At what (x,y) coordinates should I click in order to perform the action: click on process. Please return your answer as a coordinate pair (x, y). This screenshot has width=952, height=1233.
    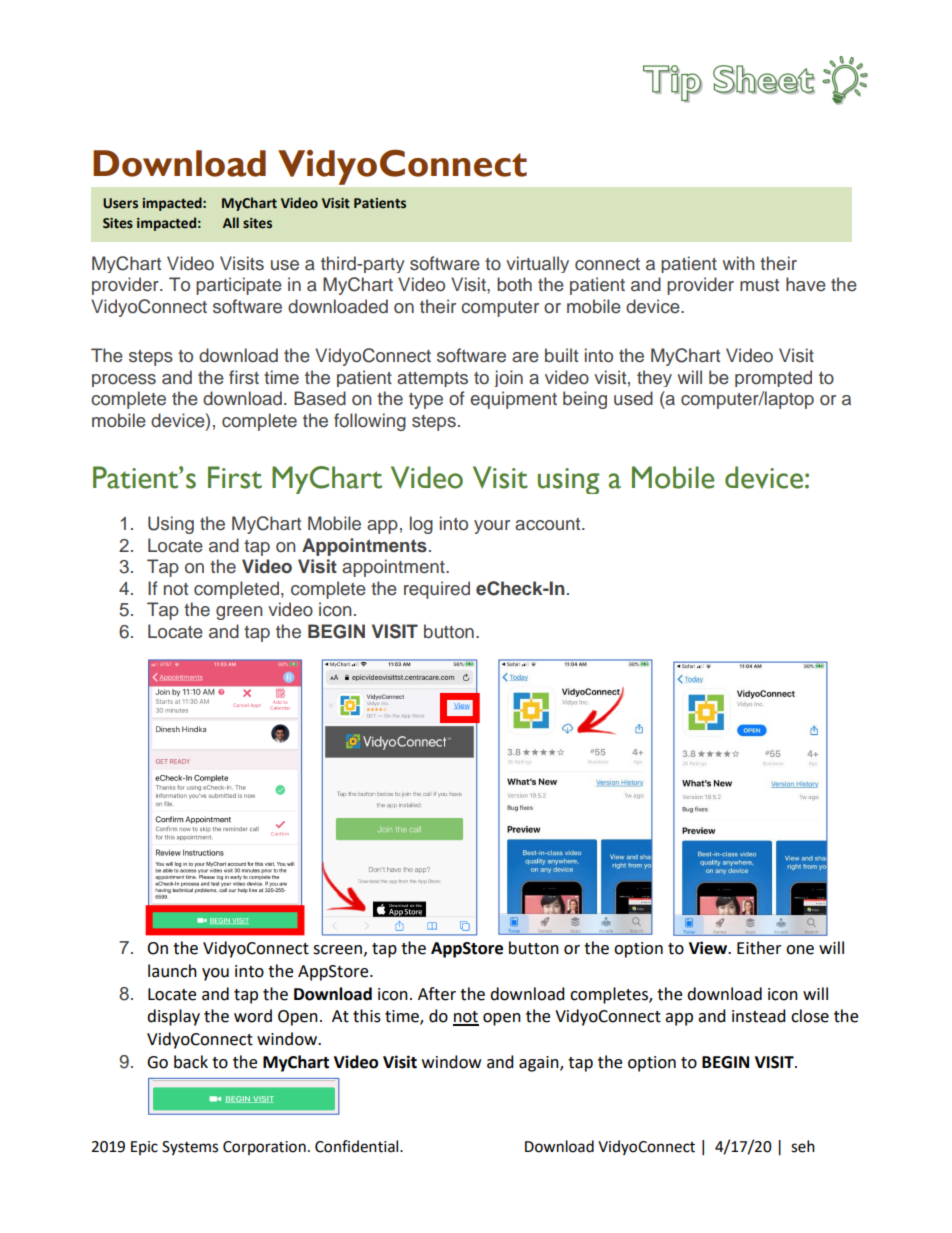
    Looking at the image, I should click on (124, 380).
